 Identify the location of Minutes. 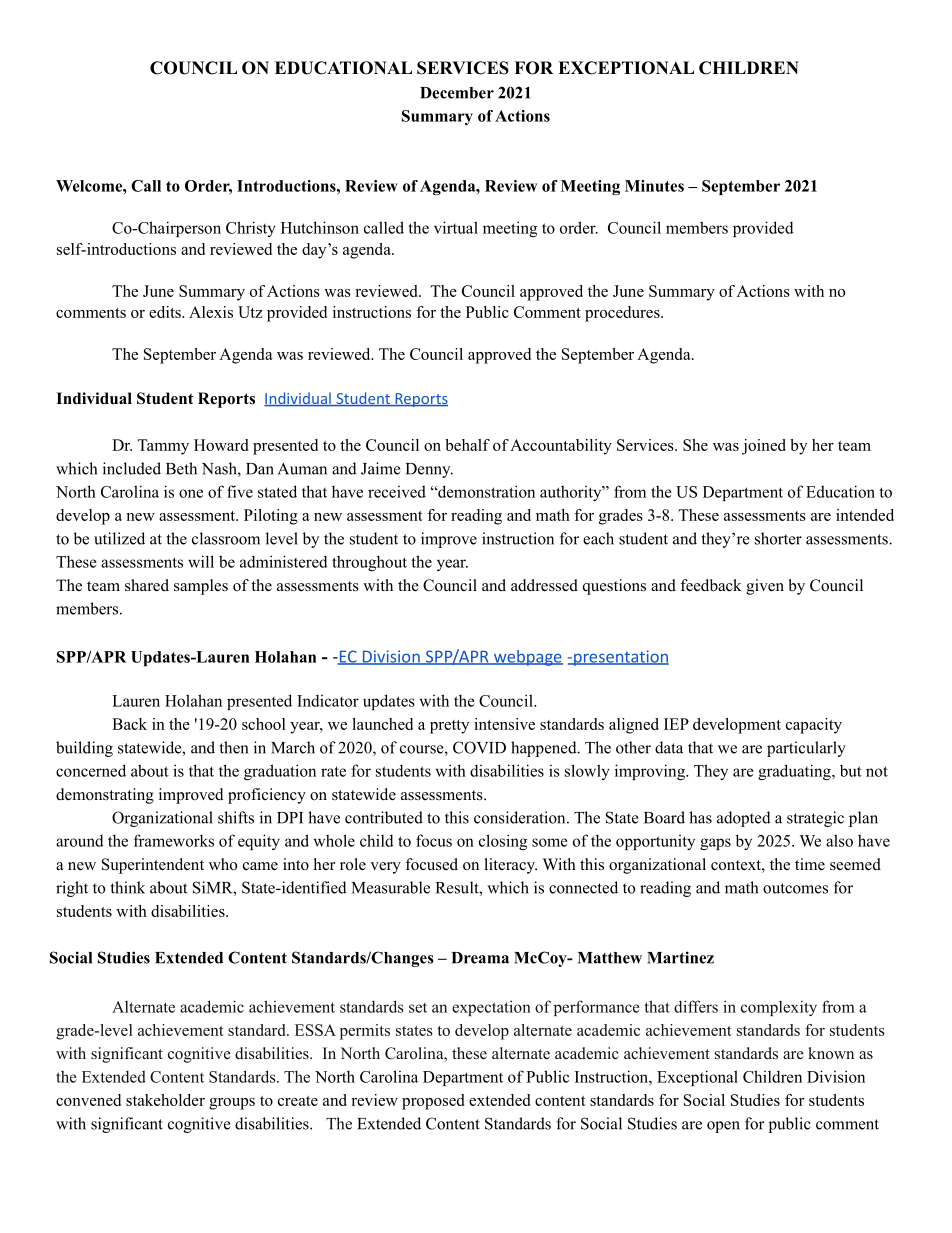
(654, 186).
